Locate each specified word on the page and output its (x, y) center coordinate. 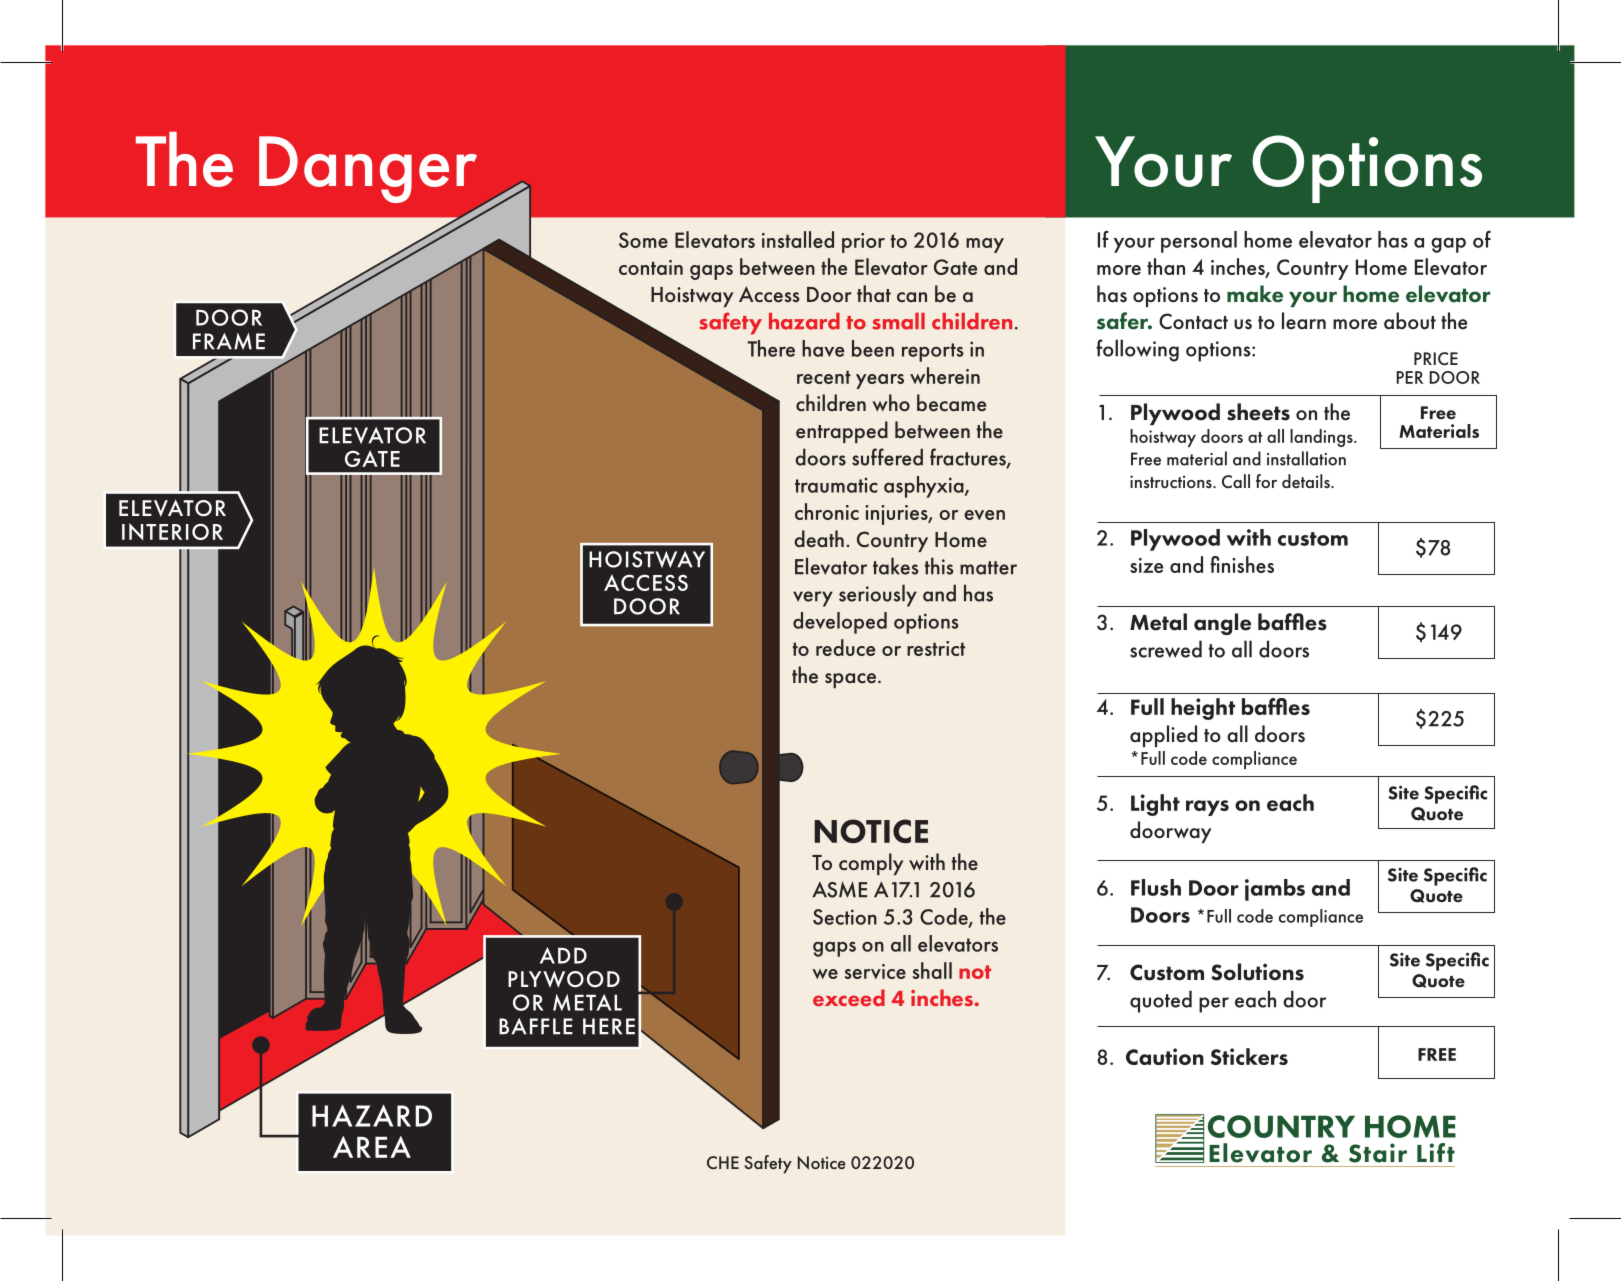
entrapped (842, 432)
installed (798, 239)
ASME (839, 889)
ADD (563, 955)
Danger (368, 169)
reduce (845, 647)
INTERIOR (172, 531)
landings (1322, 438)
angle (1222, 624)
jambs (1275, 890)
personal (1199, 242)
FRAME (229, 341)
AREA (372, 1147)
